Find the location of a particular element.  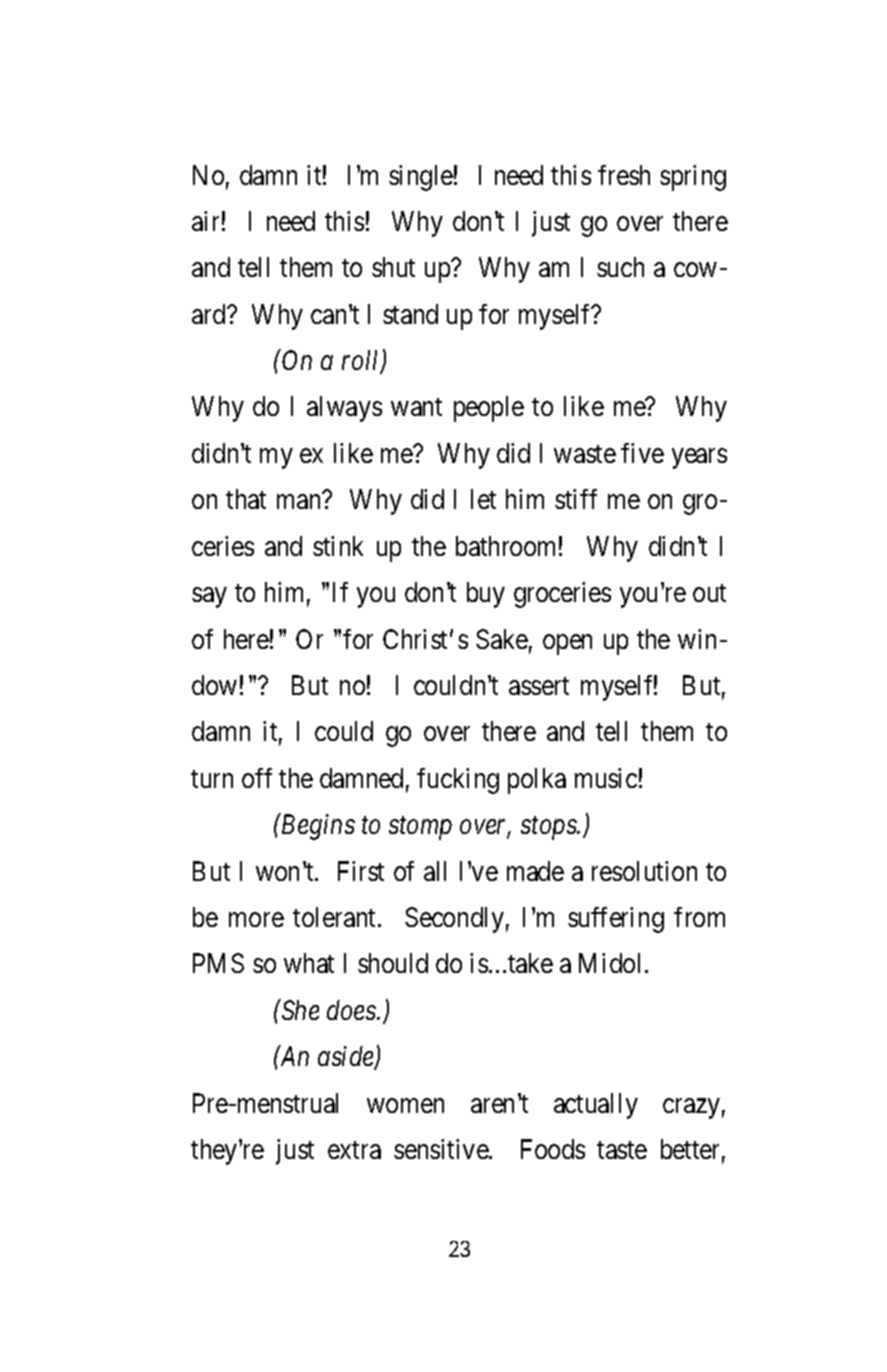

more is located at coordinates (256, 920).
